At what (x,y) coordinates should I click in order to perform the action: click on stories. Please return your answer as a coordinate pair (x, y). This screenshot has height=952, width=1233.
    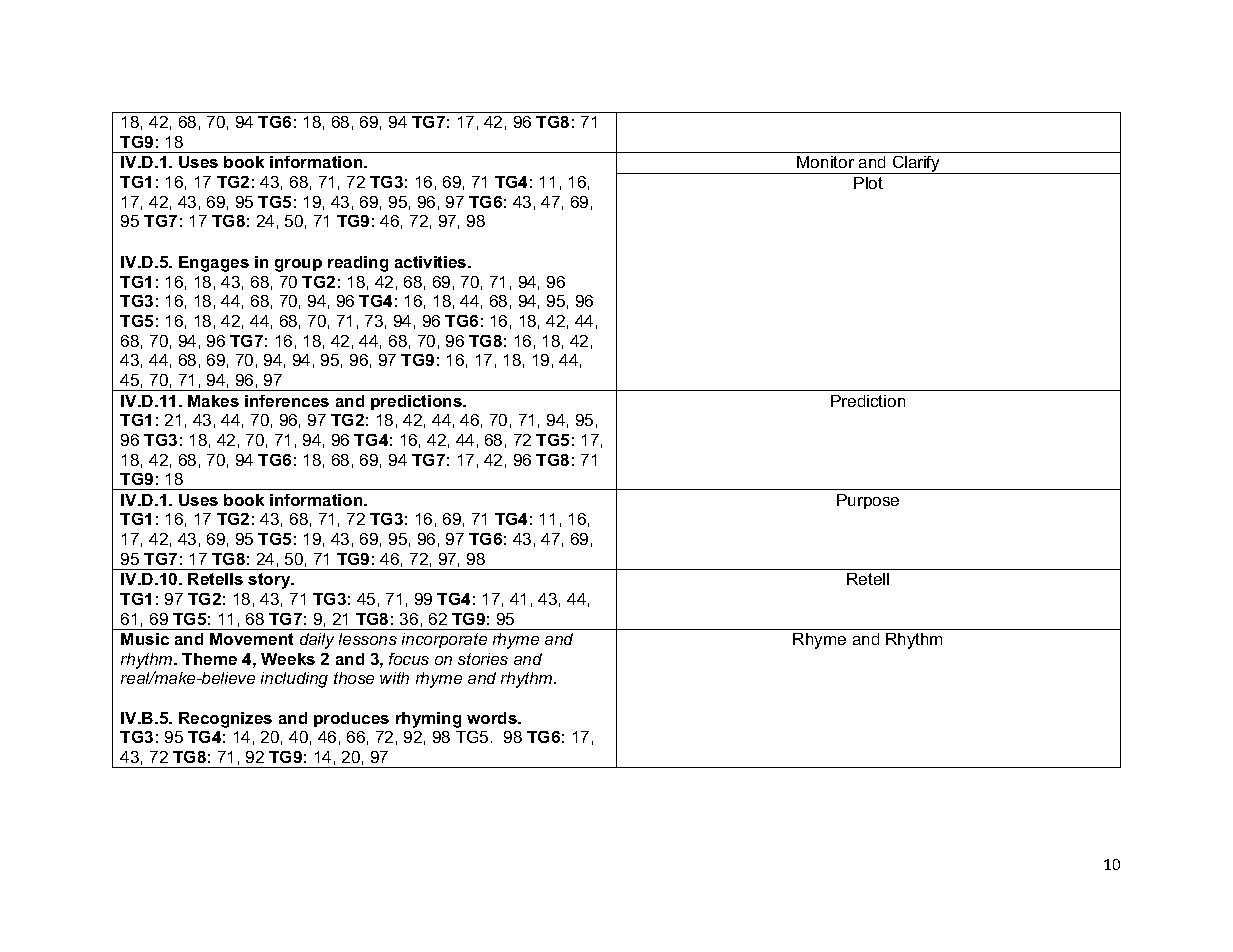
    Looking at the image, I should click on (483, 659).
